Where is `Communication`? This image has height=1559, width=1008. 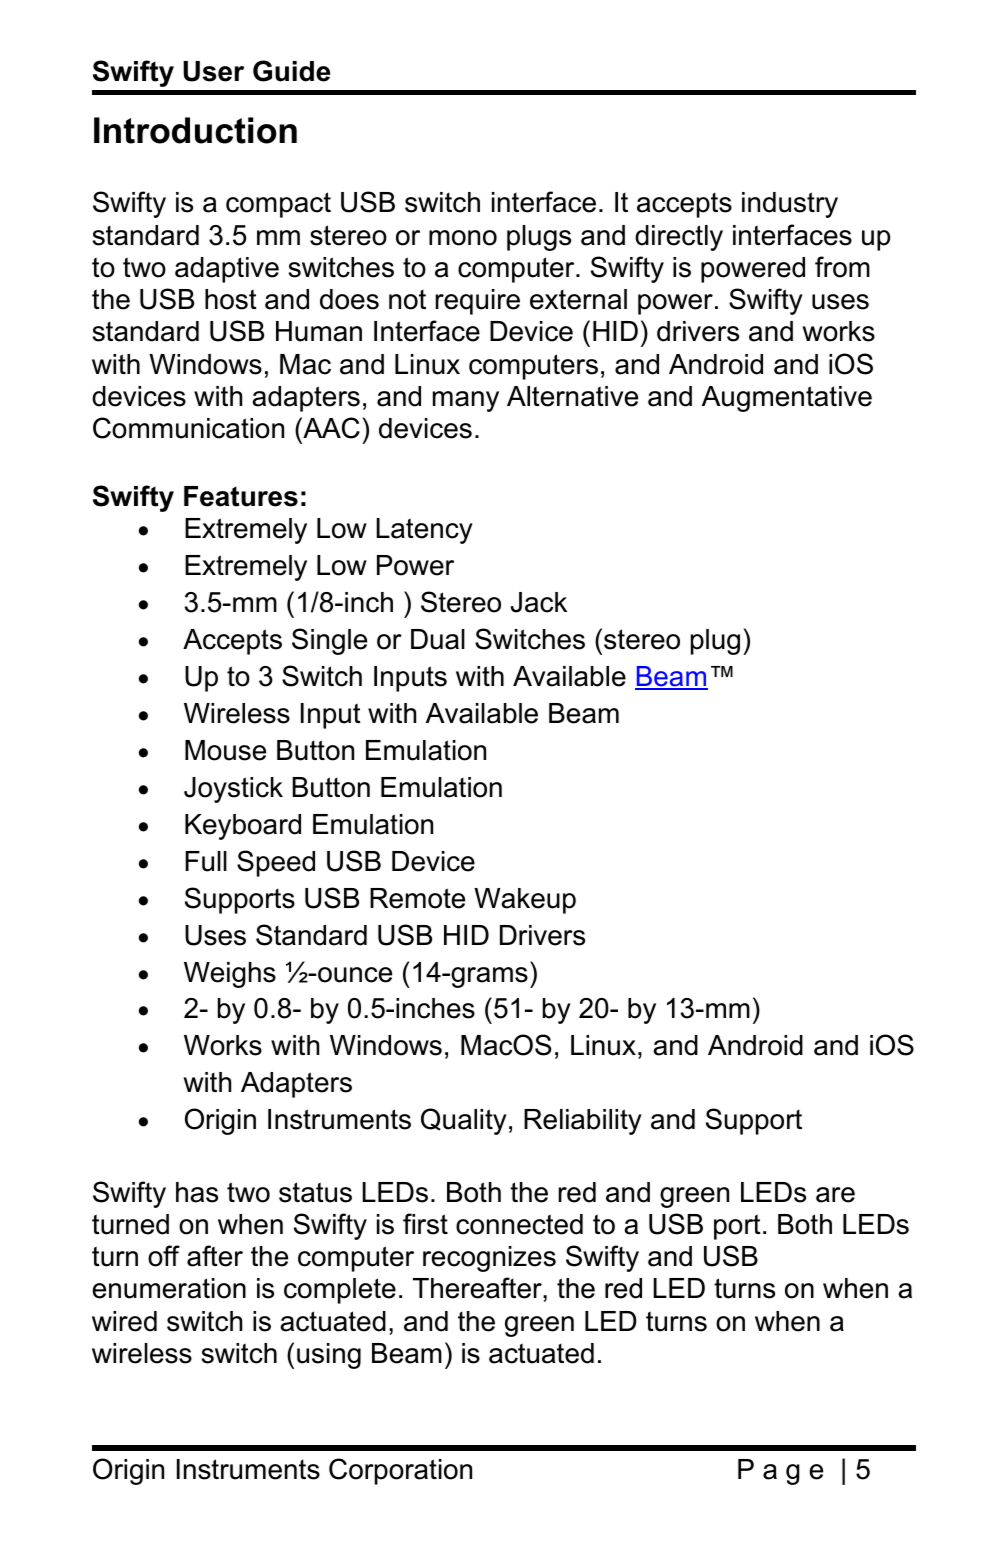
Communication is located at coordinates (188, 428).
